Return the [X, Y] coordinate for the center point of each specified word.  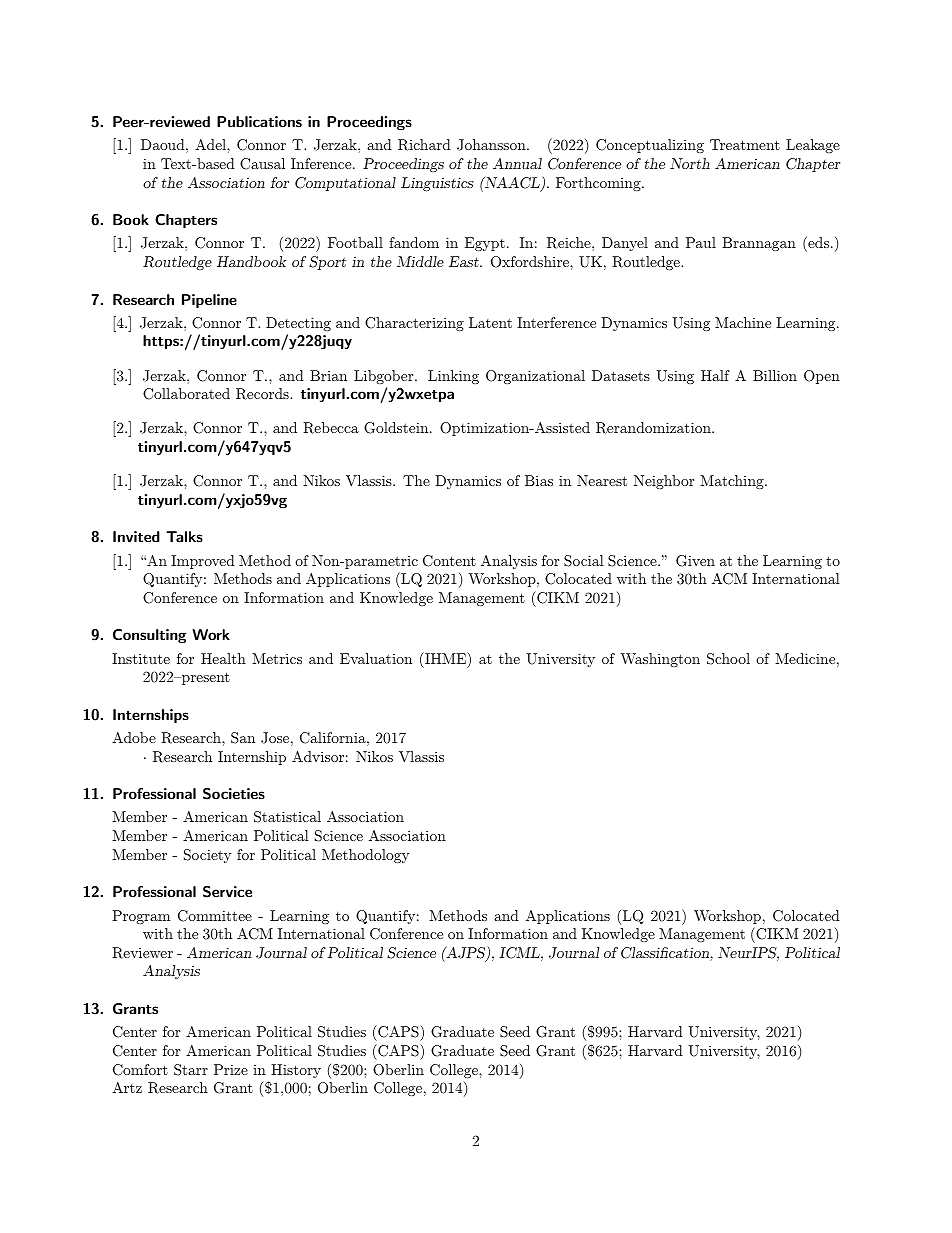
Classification [666, 954]
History [296, 1071]
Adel [211, 144]
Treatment [745, 144]
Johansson [492, 145]
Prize [231, 1069]
